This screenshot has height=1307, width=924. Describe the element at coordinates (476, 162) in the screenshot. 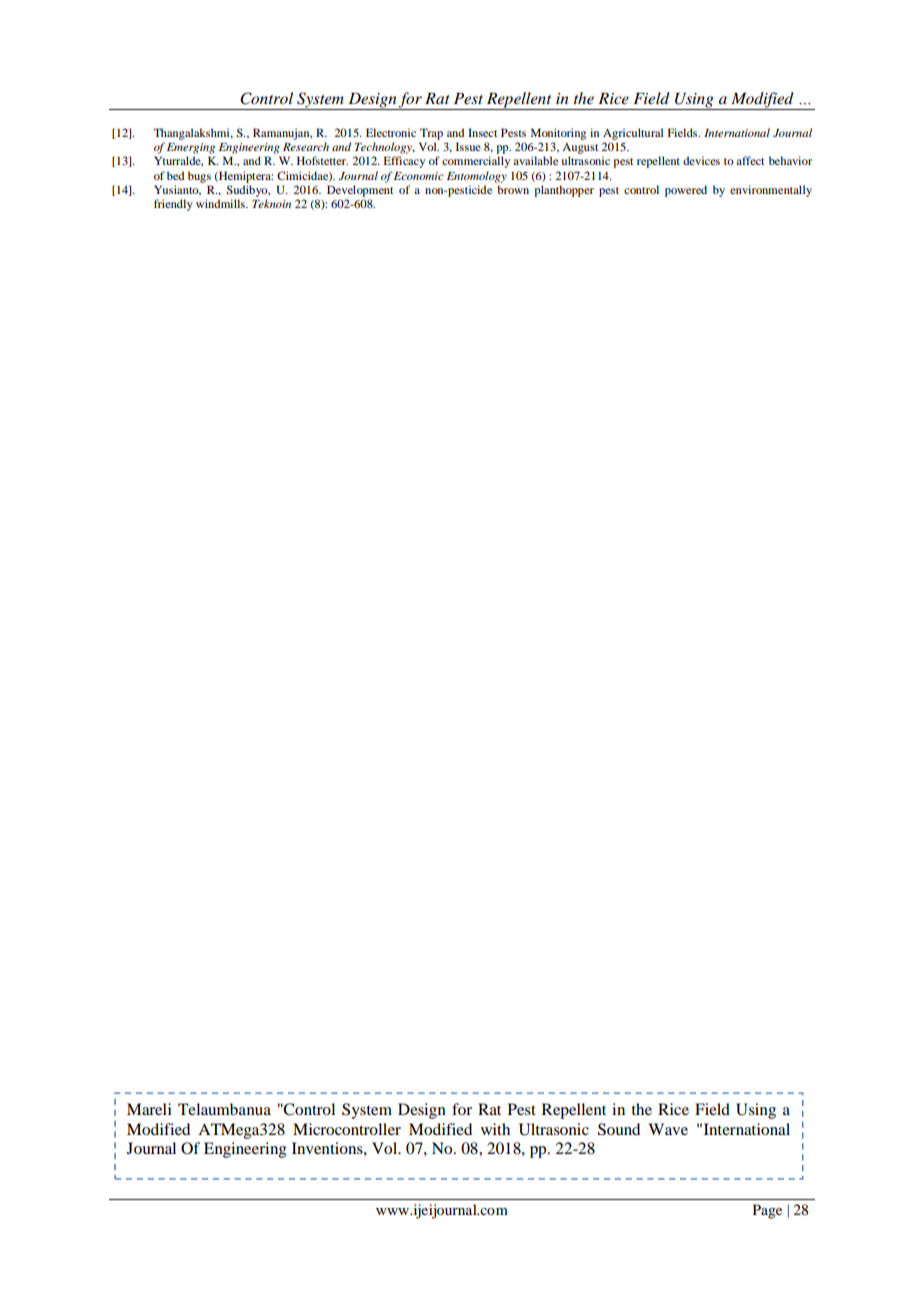

I see `commercially` at that location.
